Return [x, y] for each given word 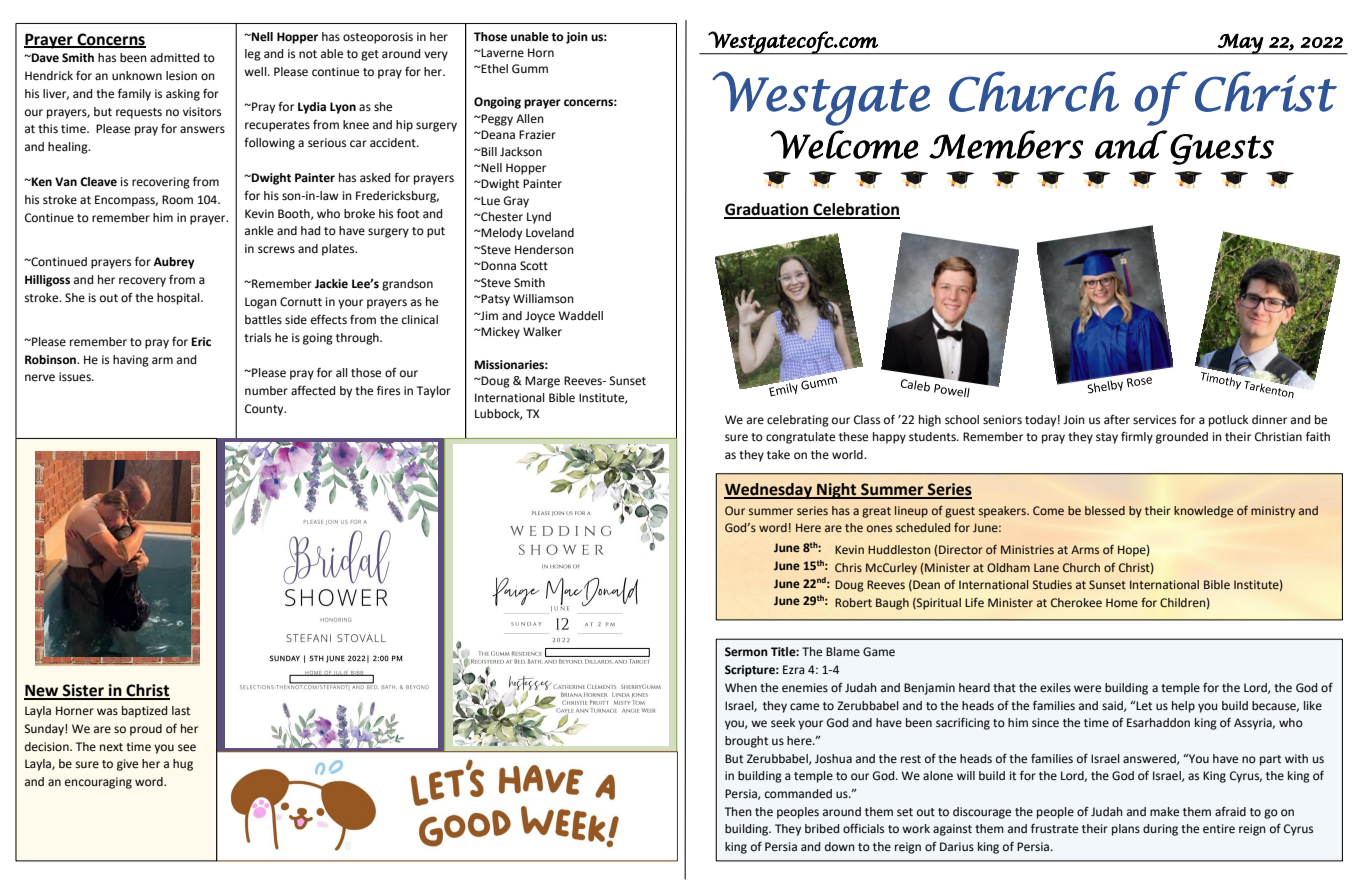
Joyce [540, 317]
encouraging [98, 783]
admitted [174, 57]
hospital [179, 299]
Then [738, 811]
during [1160, 830]
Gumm [530, 69]
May [1240, 44]
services [1154, 420]
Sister [83, 691]
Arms [1085, 549]
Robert [853, 602]
